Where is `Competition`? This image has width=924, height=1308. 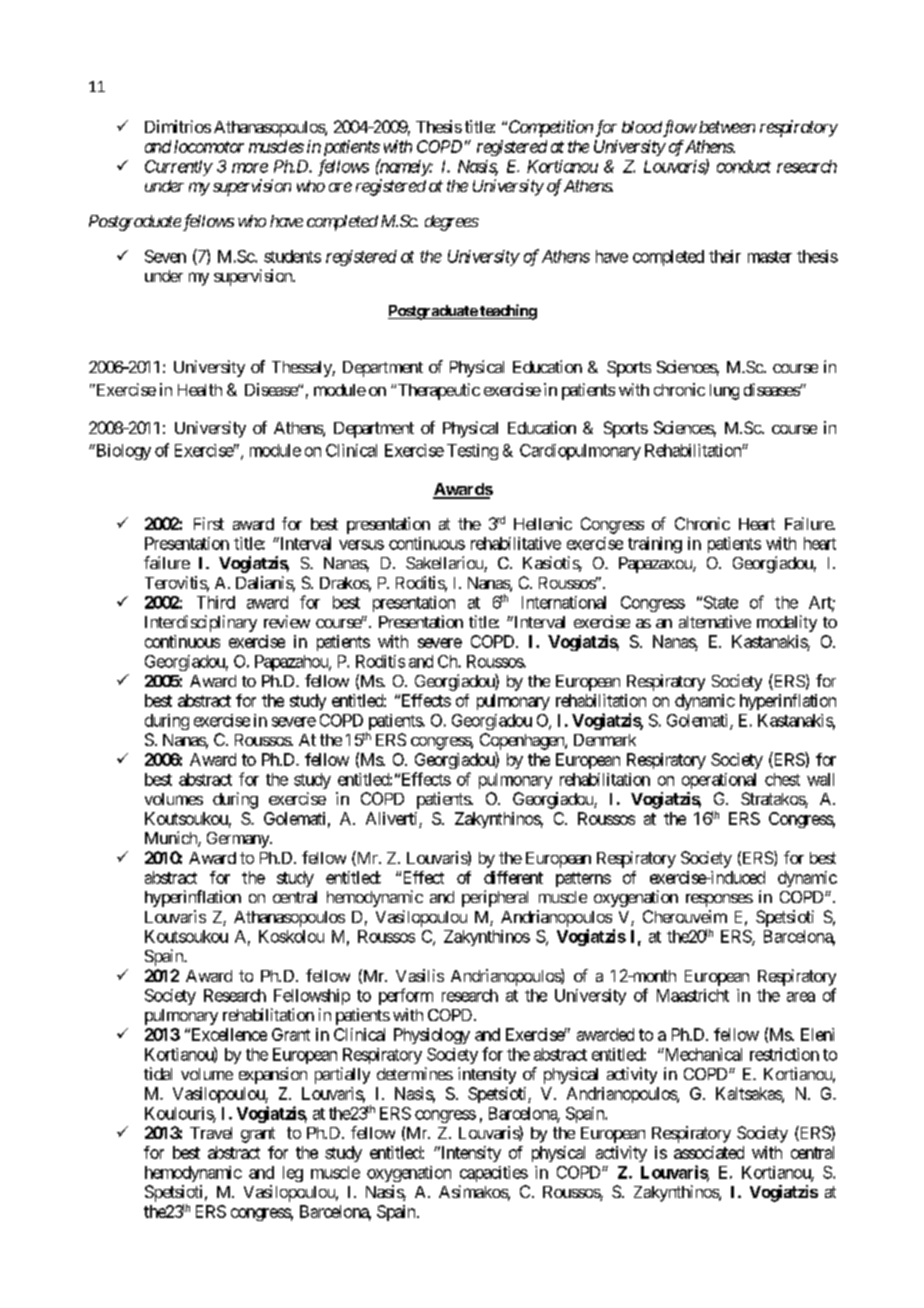 Competition is located at coordinates (551, 128).
